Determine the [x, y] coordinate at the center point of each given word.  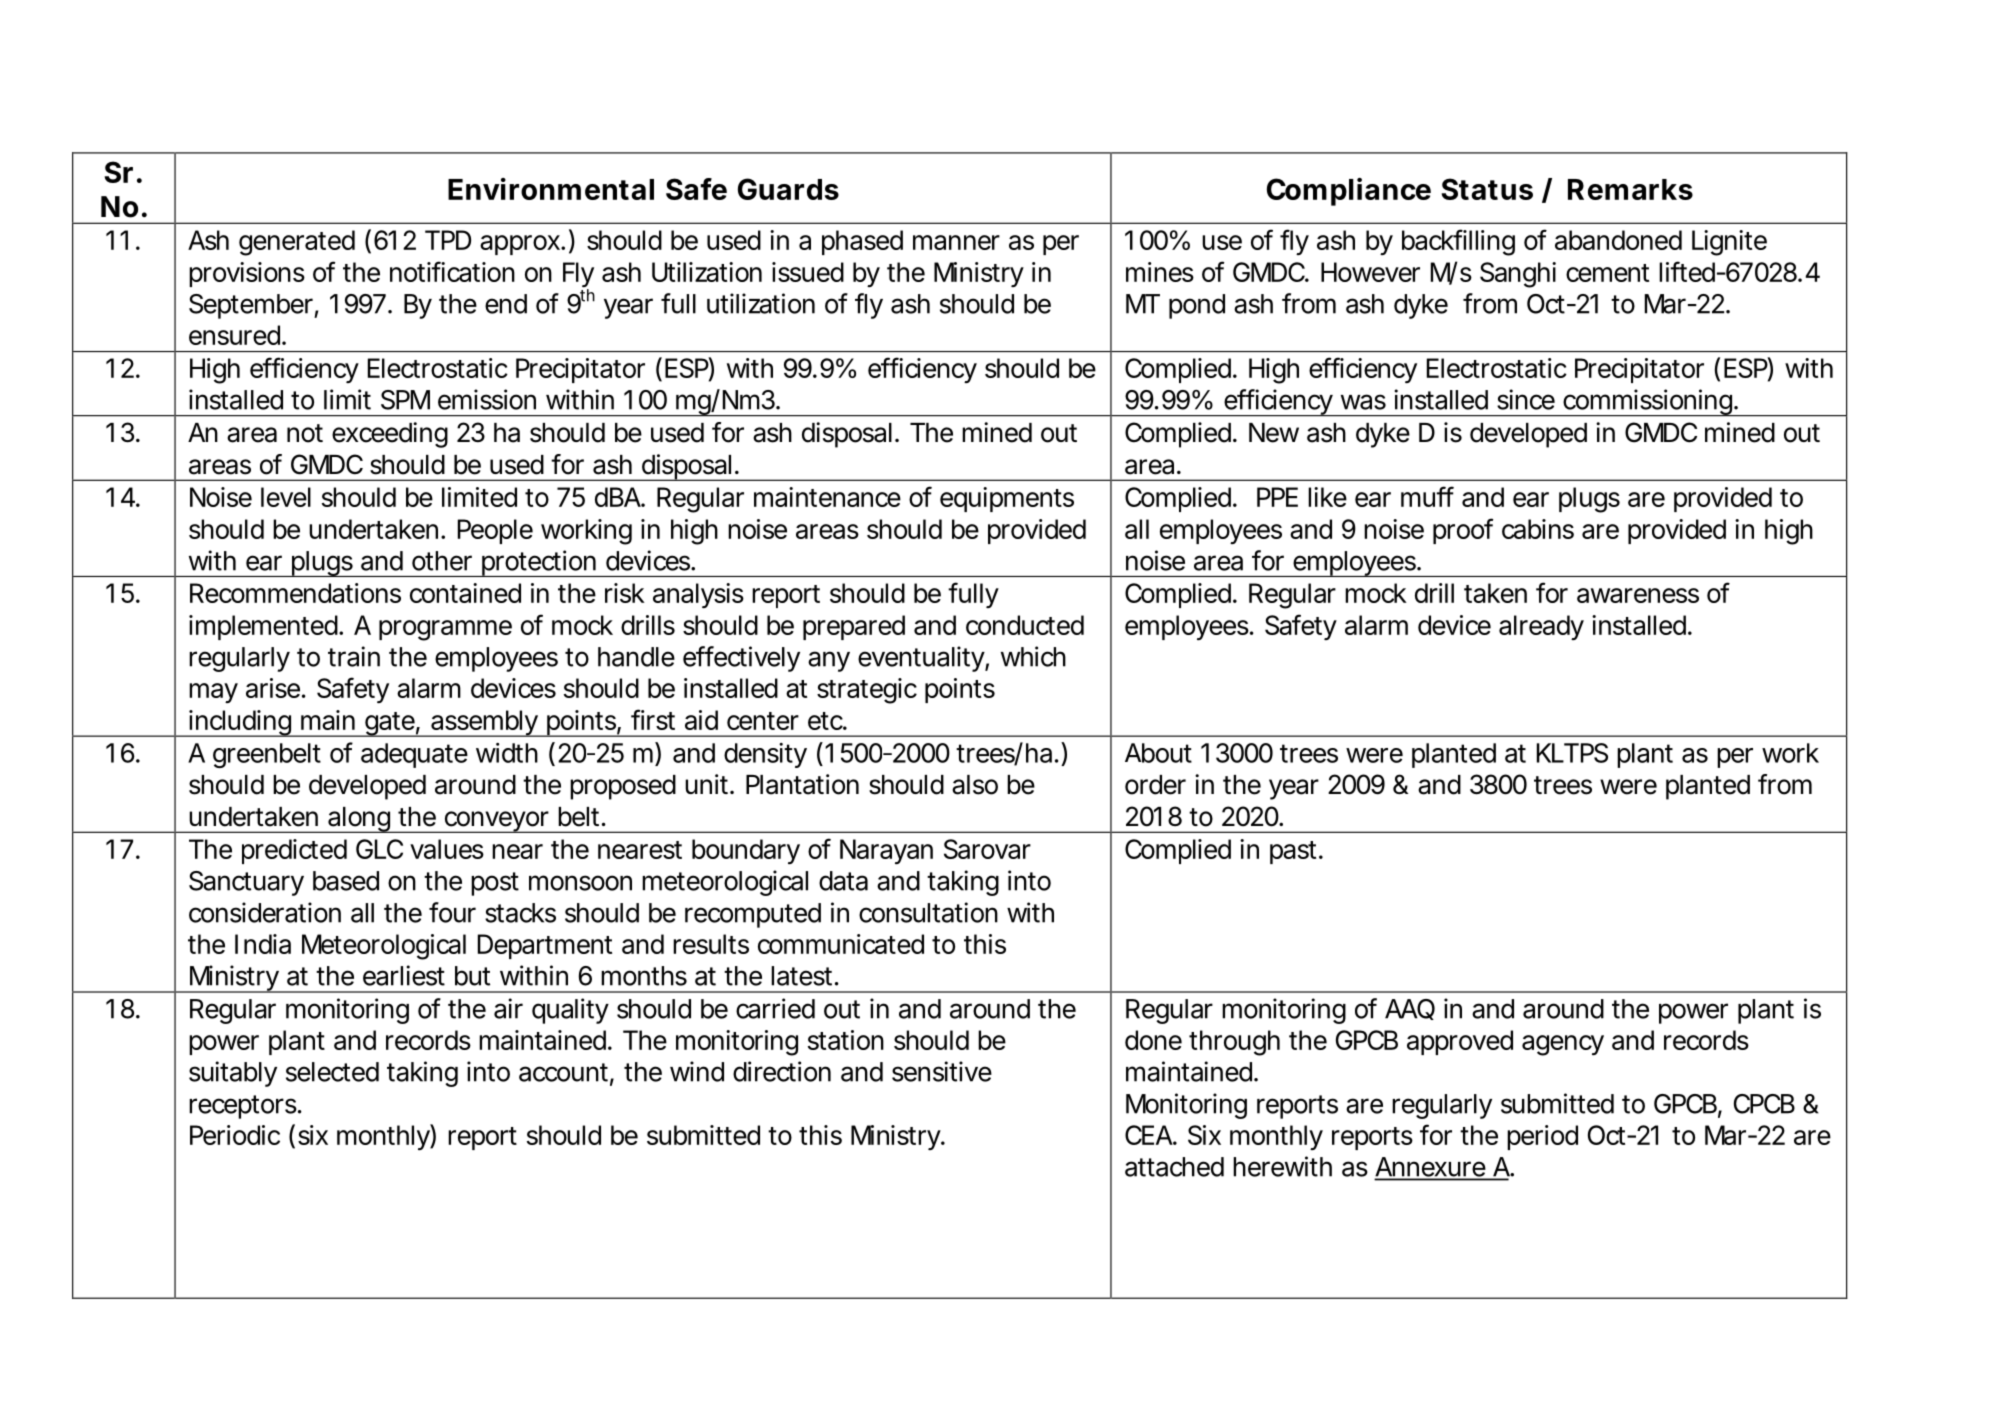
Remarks [1630, 189]
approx [520, 245]
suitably [233, 1074]
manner [956, 242]
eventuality [921, 659]
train [354, 656]
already [1541, 627]
